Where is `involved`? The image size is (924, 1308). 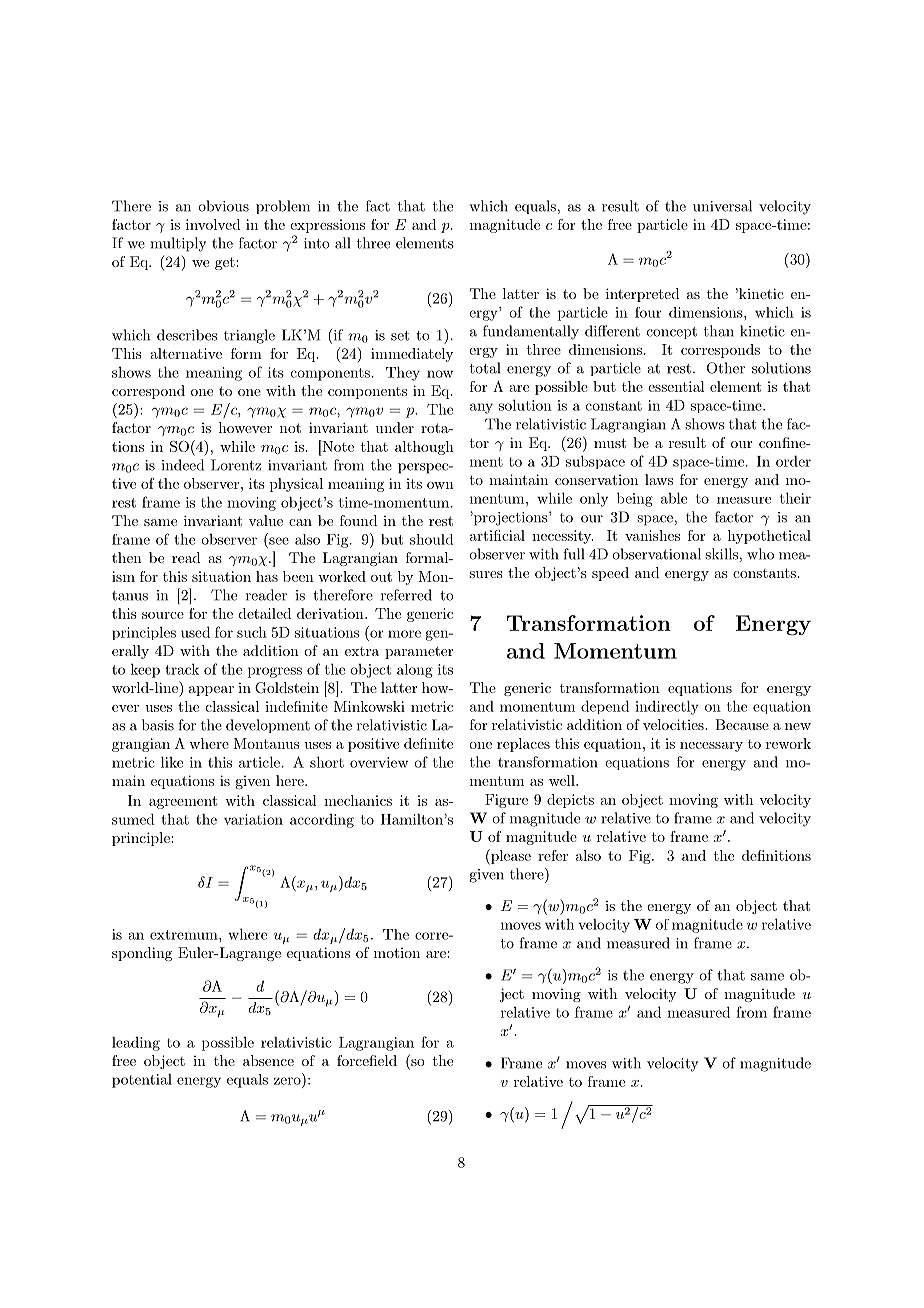
involved is located at coordinates (213, 224).
